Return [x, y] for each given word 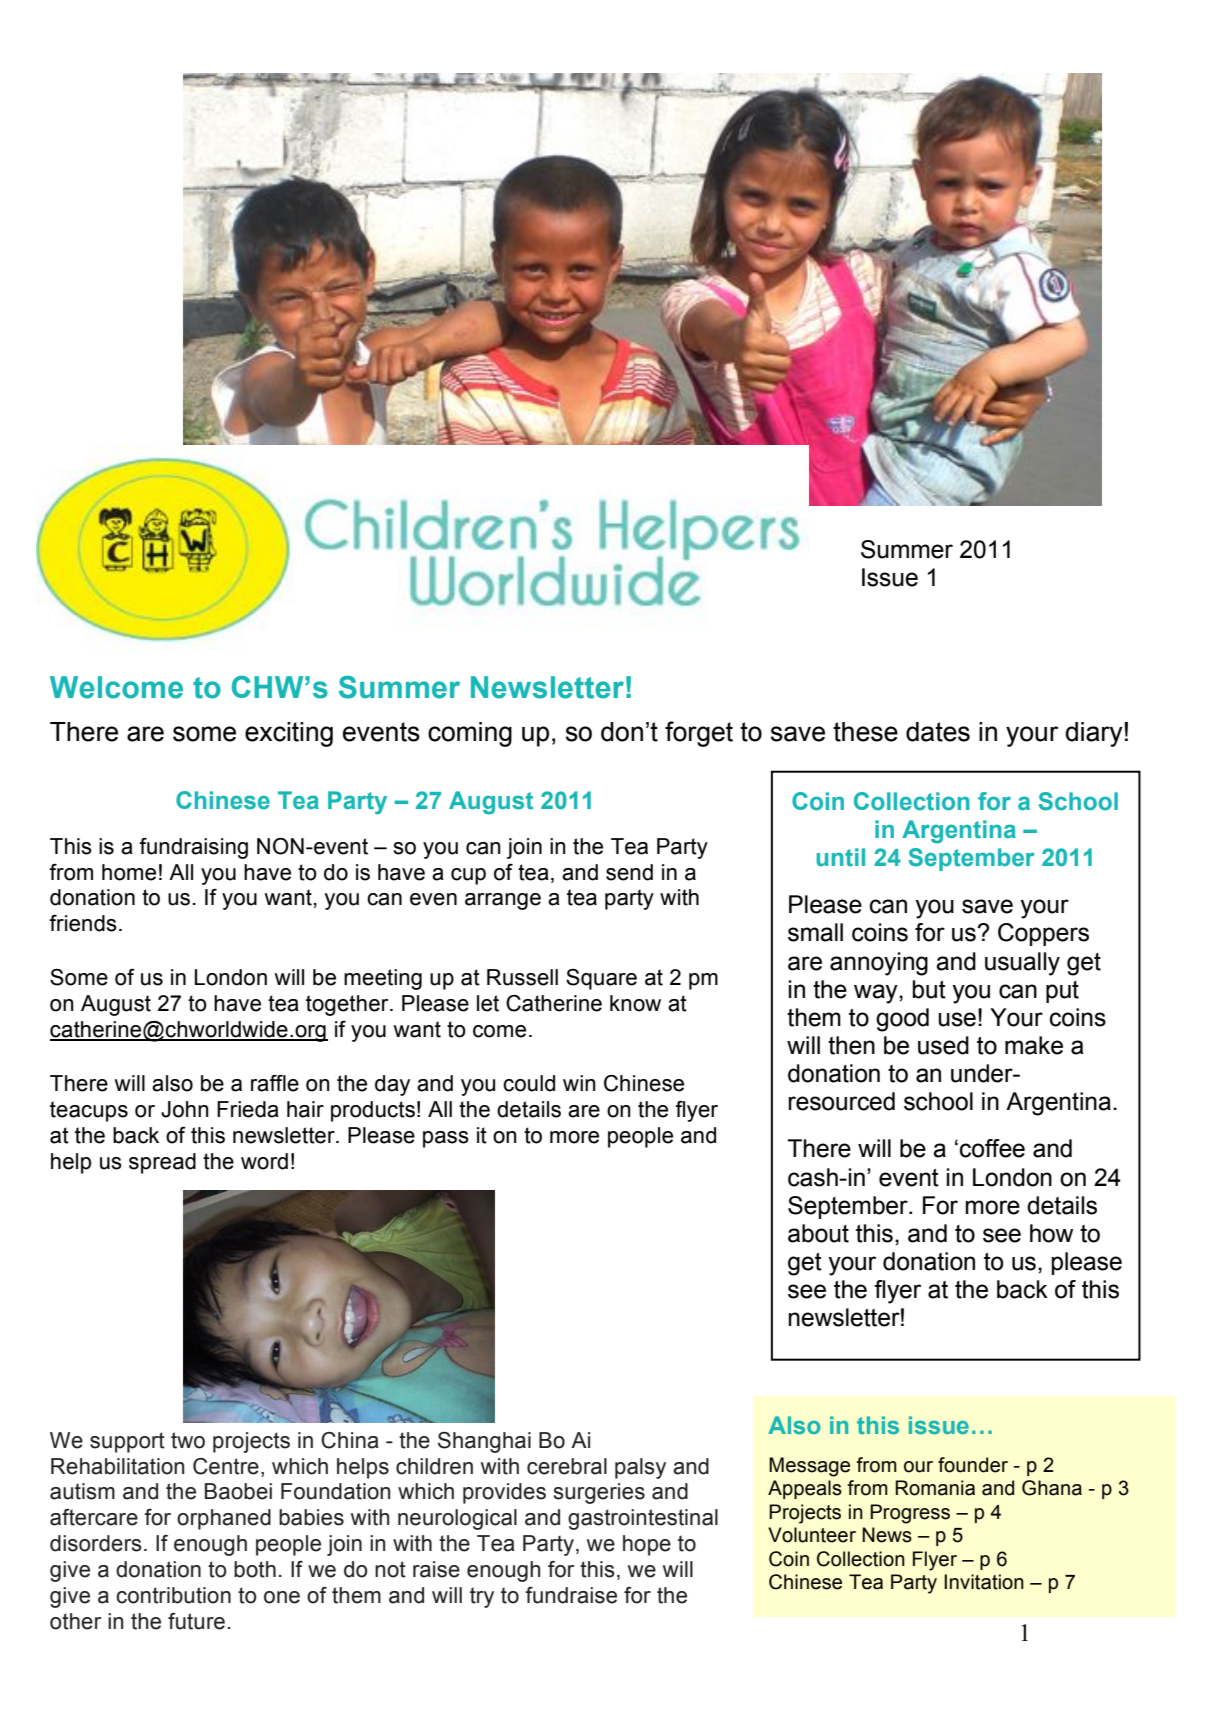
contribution [173, 1595]
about [818, 1233]
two [188, 1440]
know [635, 1003]
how [1051, 1233]
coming [470, 734]
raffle [275, 1083]
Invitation [984, 1582]
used [943, 1045]
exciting [289, 734]
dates [938, 732]
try [482, 1597]
